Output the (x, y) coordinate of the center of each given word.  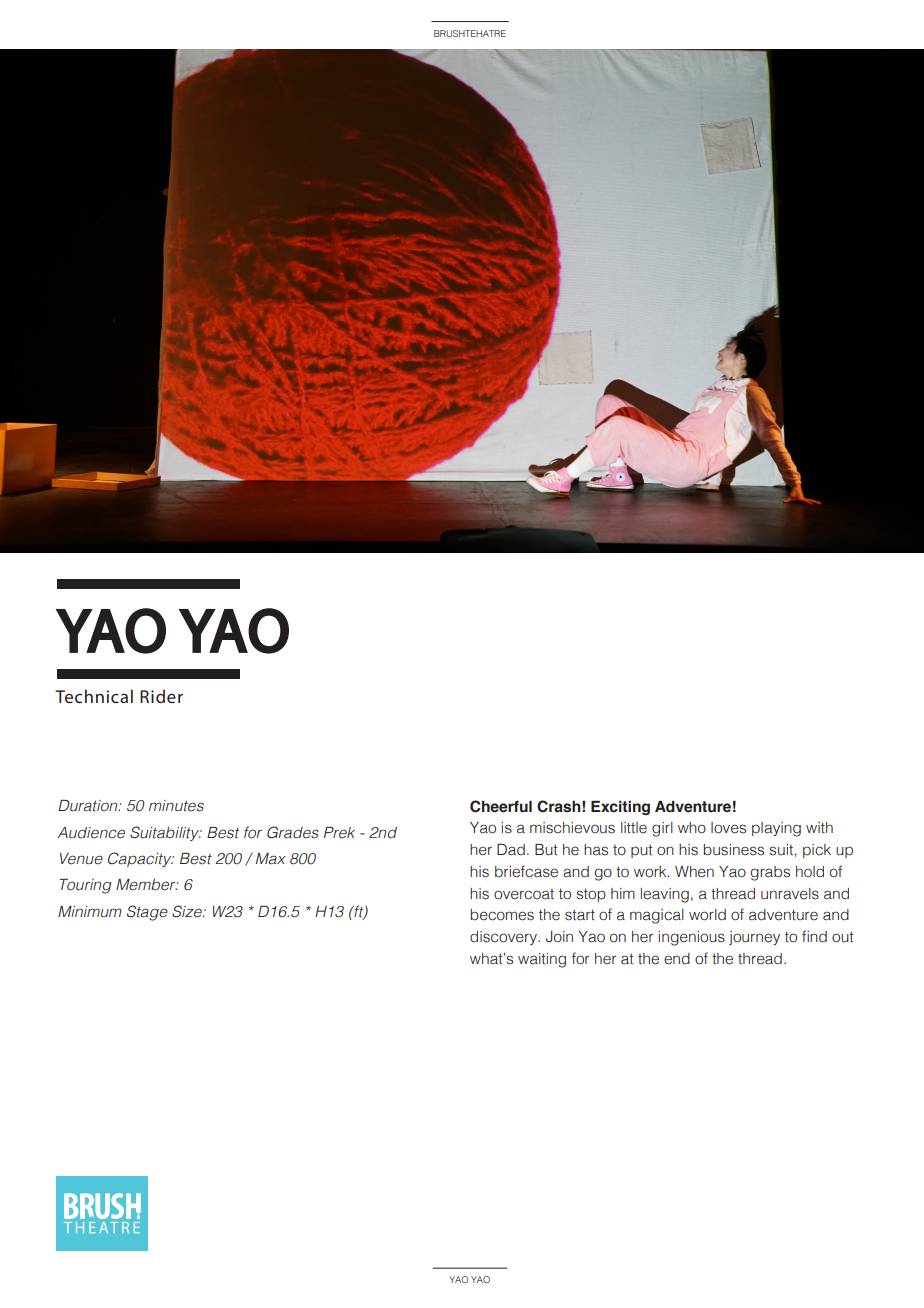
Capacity (141, 859)
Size (188, 911)
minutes (176, 806)
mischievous (572, 828)
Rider (161, 696)
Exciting (620, 808)
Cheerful (501, 806)
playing (776, 829)
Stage (147, 913)
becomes (502, 915)
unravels (790, 894)
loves (728, 828)
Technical (94, 696)
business (734, 850)
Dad (511, 850)
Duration (89, 806)
